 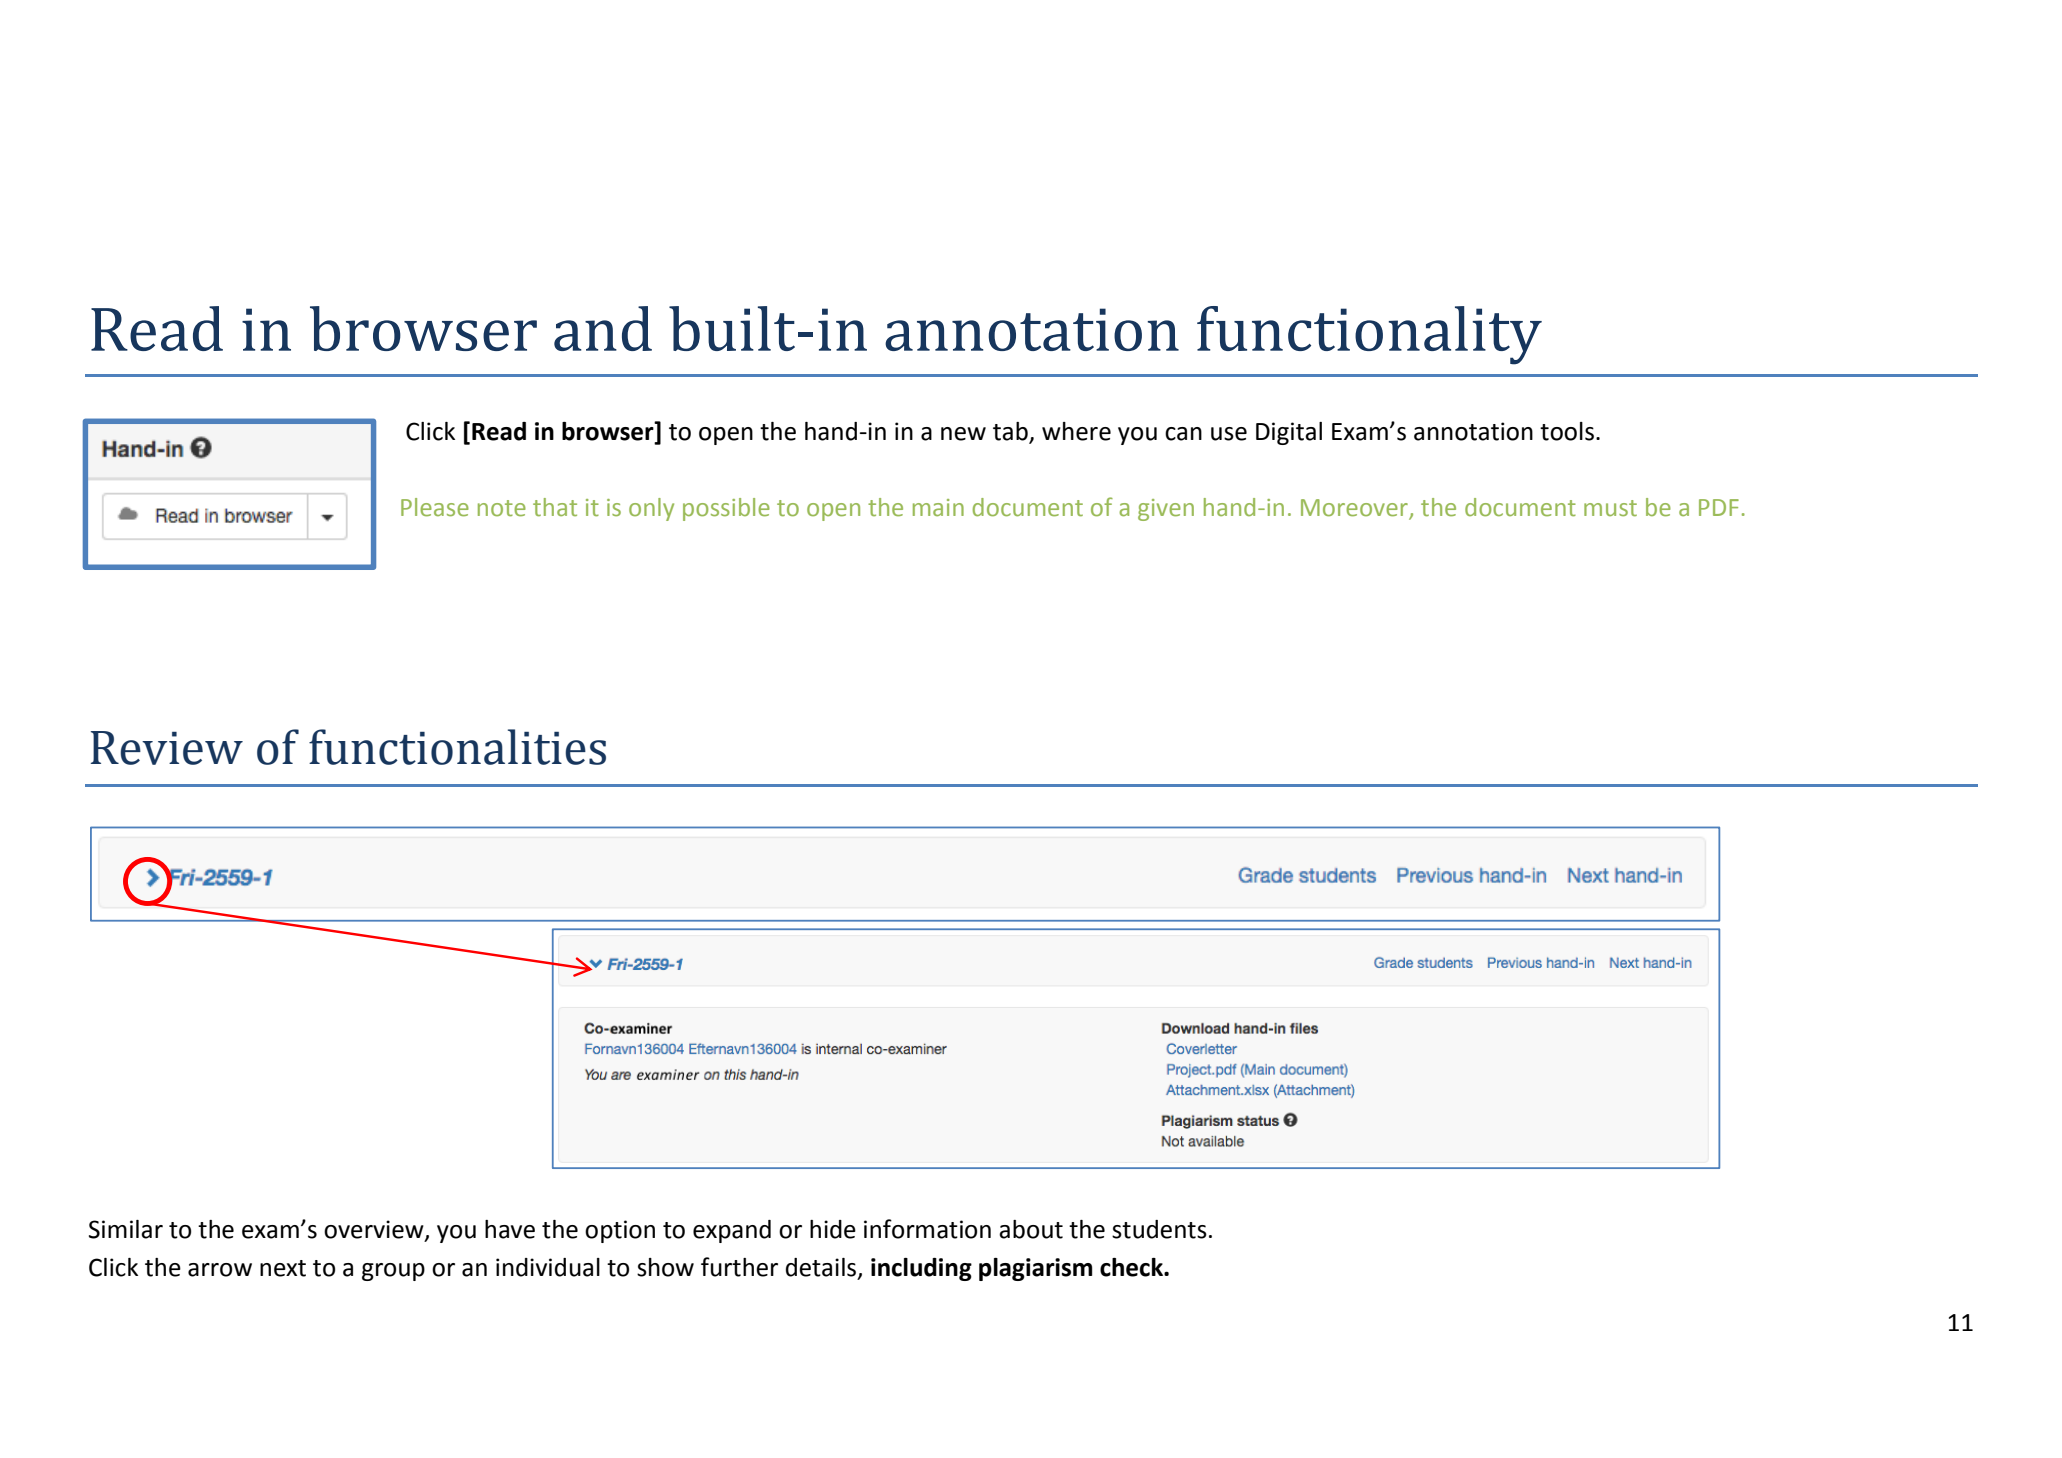 I want to click on information, so click(x=927, y=1229).
